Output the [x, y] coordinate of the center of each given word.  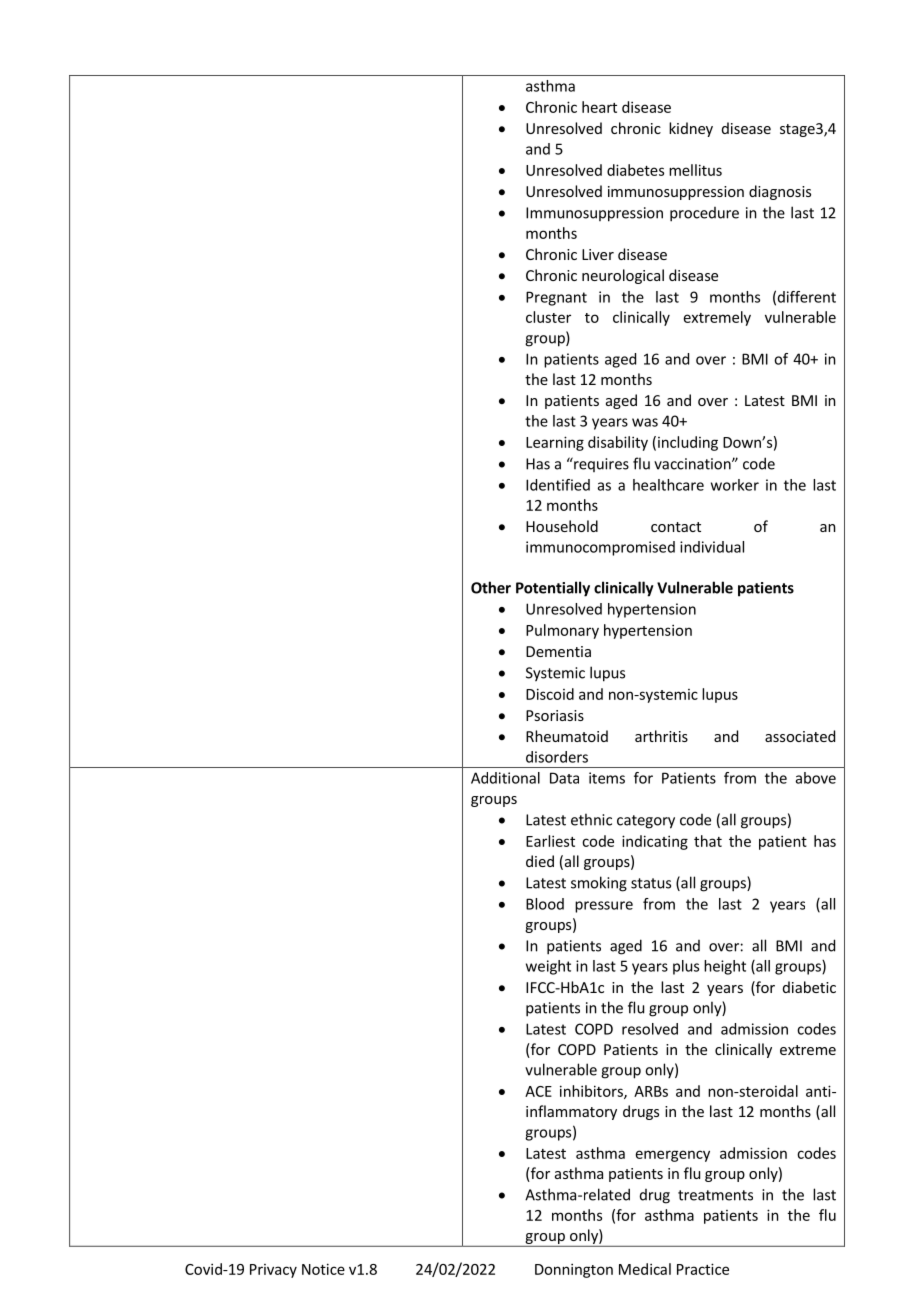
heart [599, 107]
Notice [323, 1269]
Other [491, 587]
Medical [645, 1269]
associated [800, 736]
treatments [715, 1195]
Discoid [550, 694]
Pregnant [556, 298]
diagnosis [780, 192]
